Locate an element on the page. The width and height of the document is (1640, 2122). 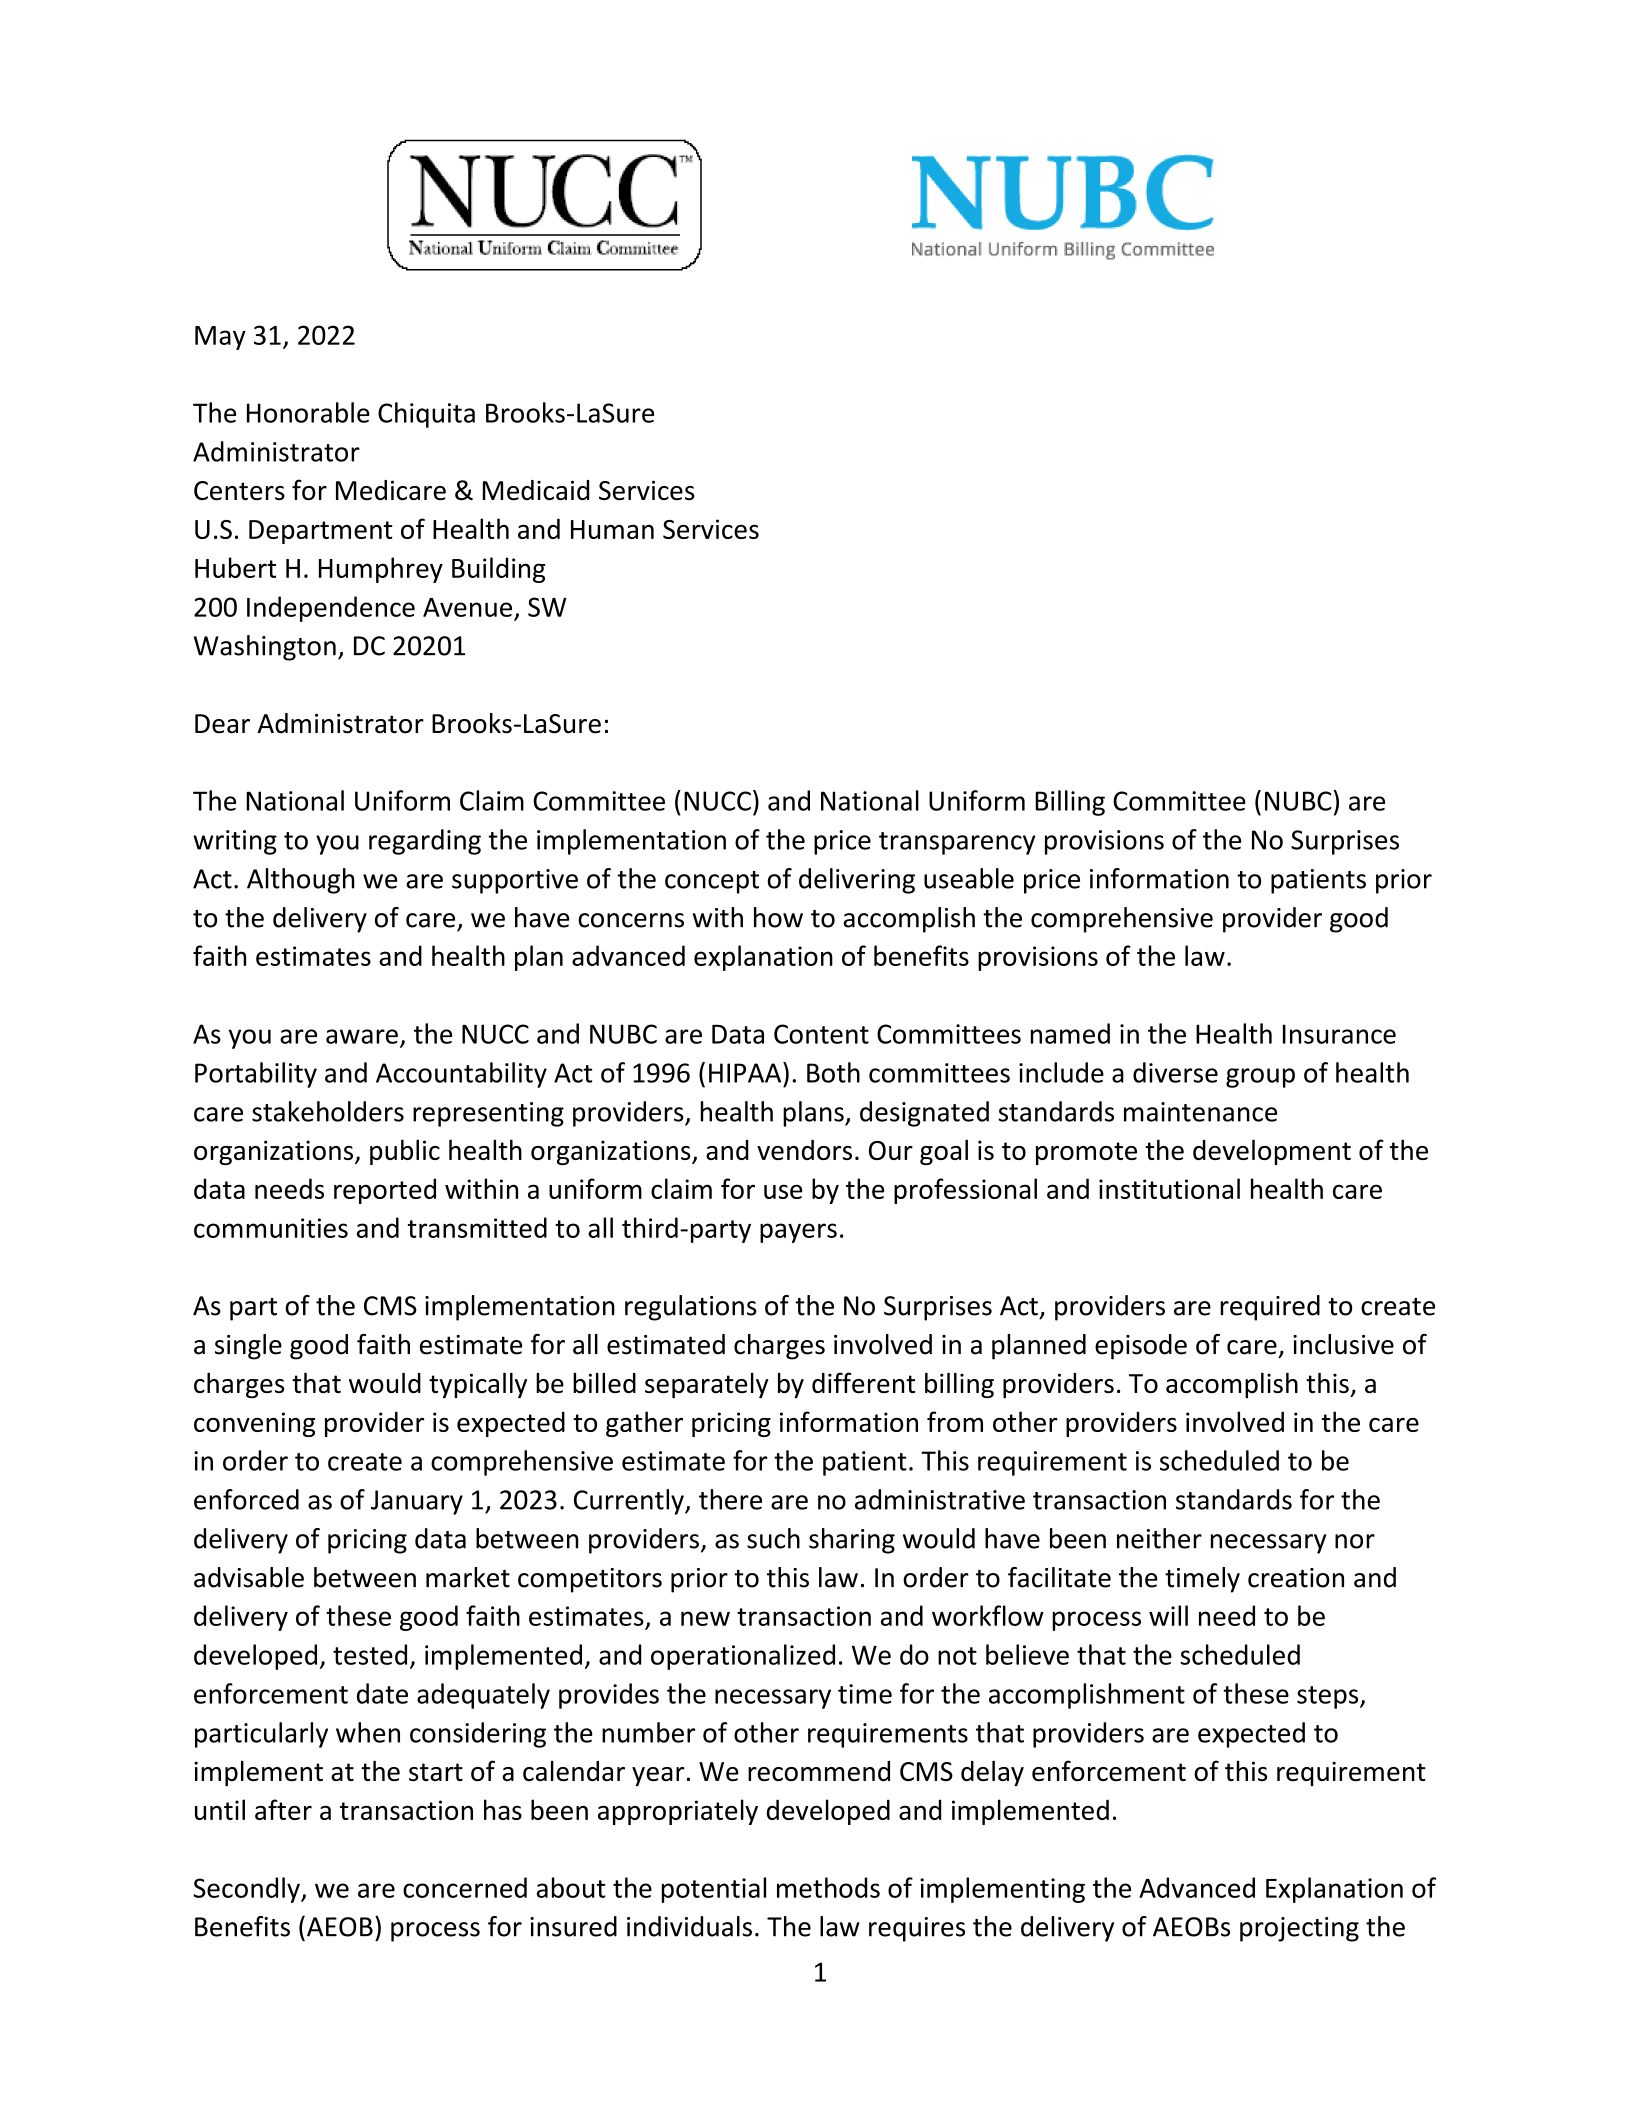
Human is located at coordinates (612, 529).
